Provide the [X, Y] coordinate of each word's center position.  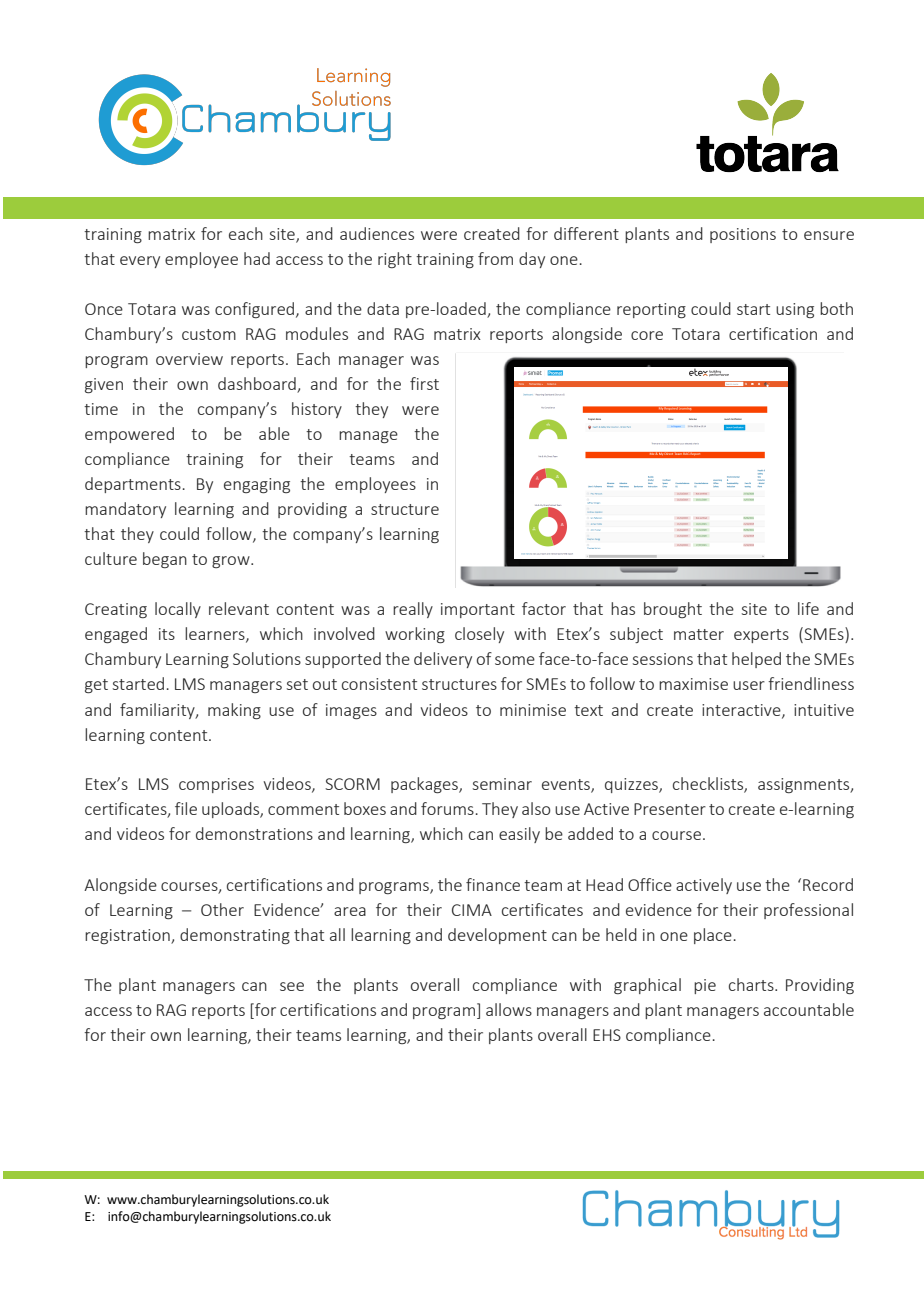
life [808, 608]
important [478, 610]
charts [752, 984]
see [292, 986]
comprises [216, 785]
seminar [502, 784]
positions [743, 235]
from [495, 258]
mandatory [125, 510]
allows [509, 1009]
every [140, 262]
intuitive [824, 710]
